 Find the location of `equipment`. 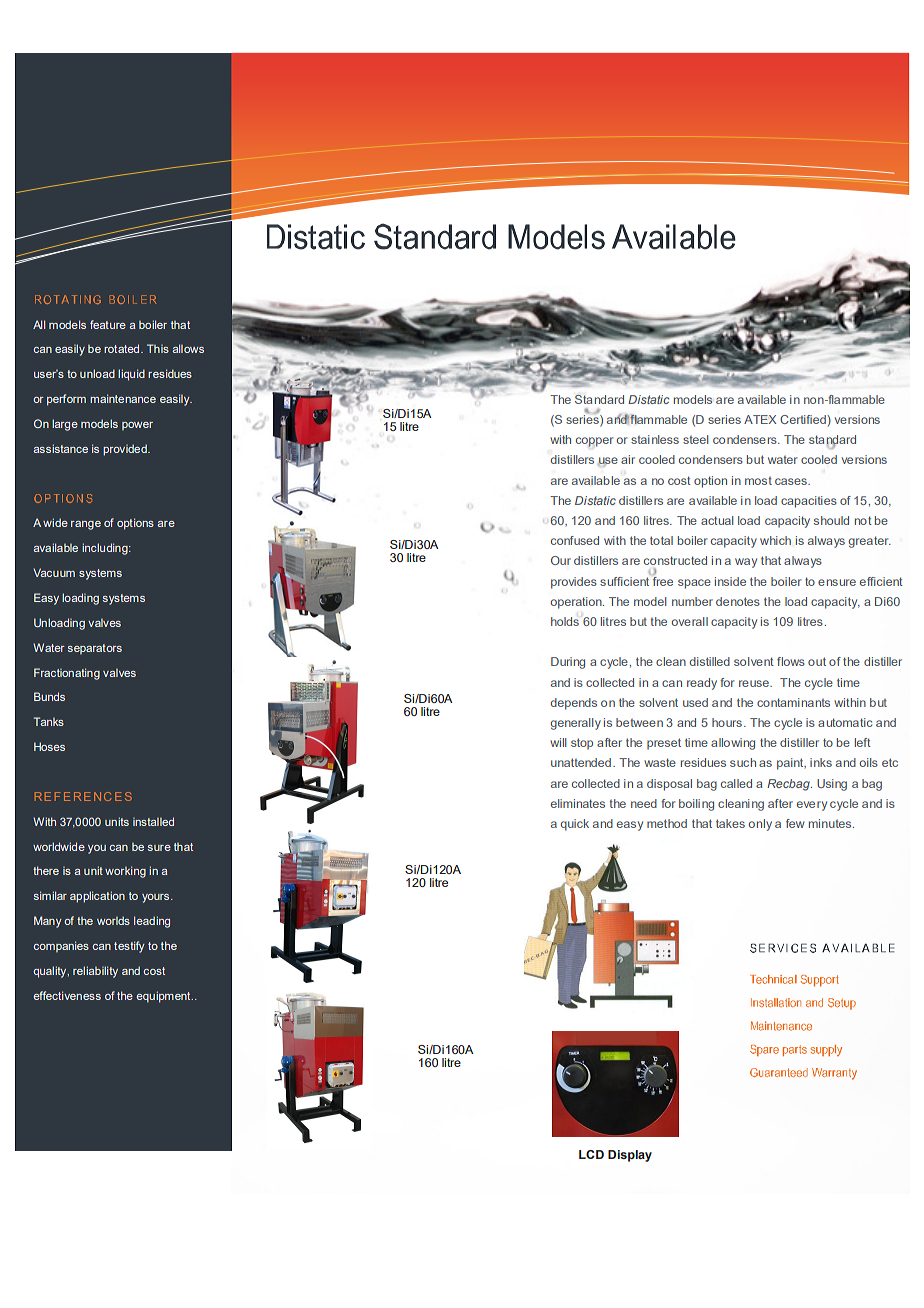

equipment is located at coordinates (164, 997).
